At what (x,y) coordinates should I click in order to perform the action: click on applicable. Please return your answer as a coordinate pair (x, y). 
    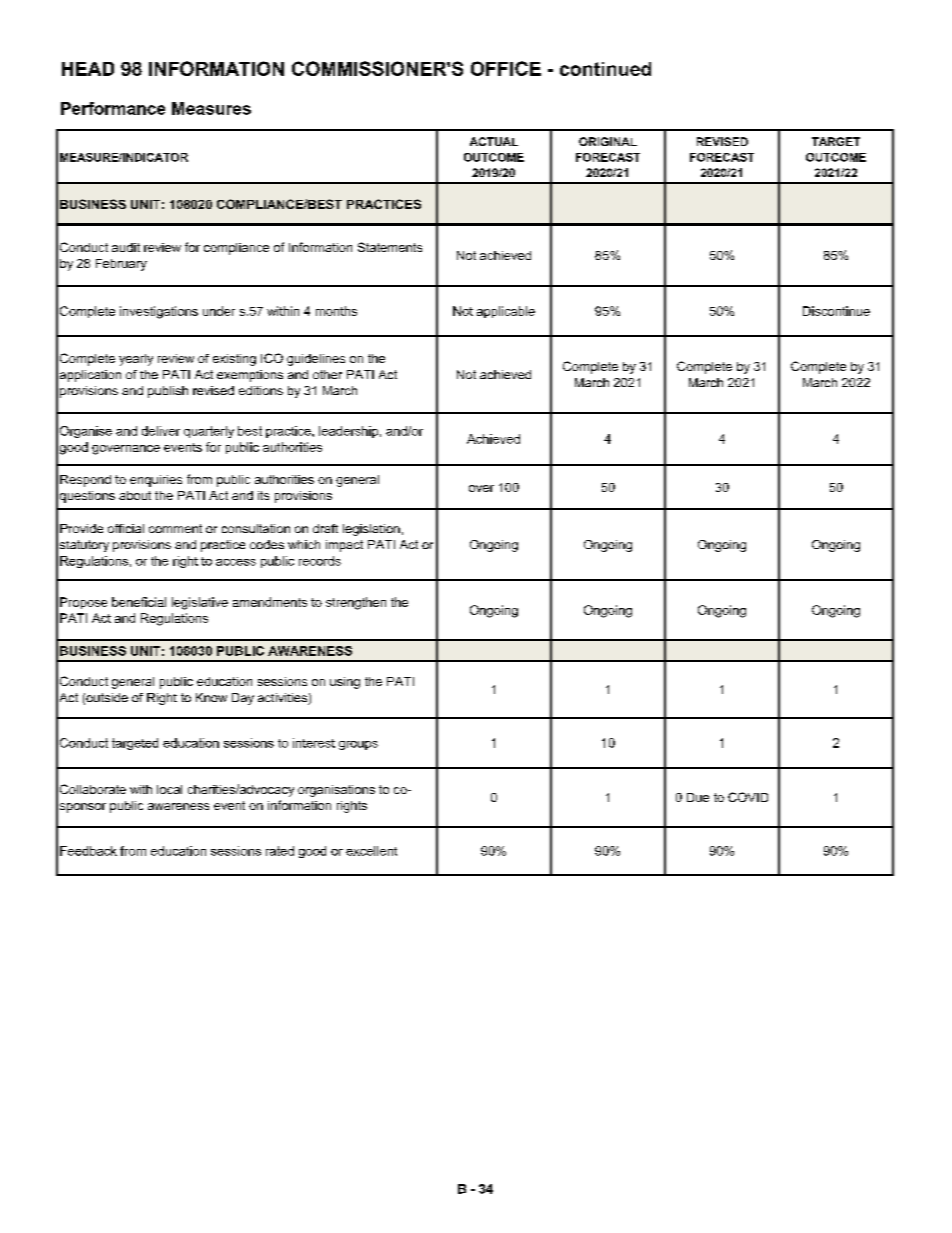
    Looking at the image, I should click on (506, 312).
